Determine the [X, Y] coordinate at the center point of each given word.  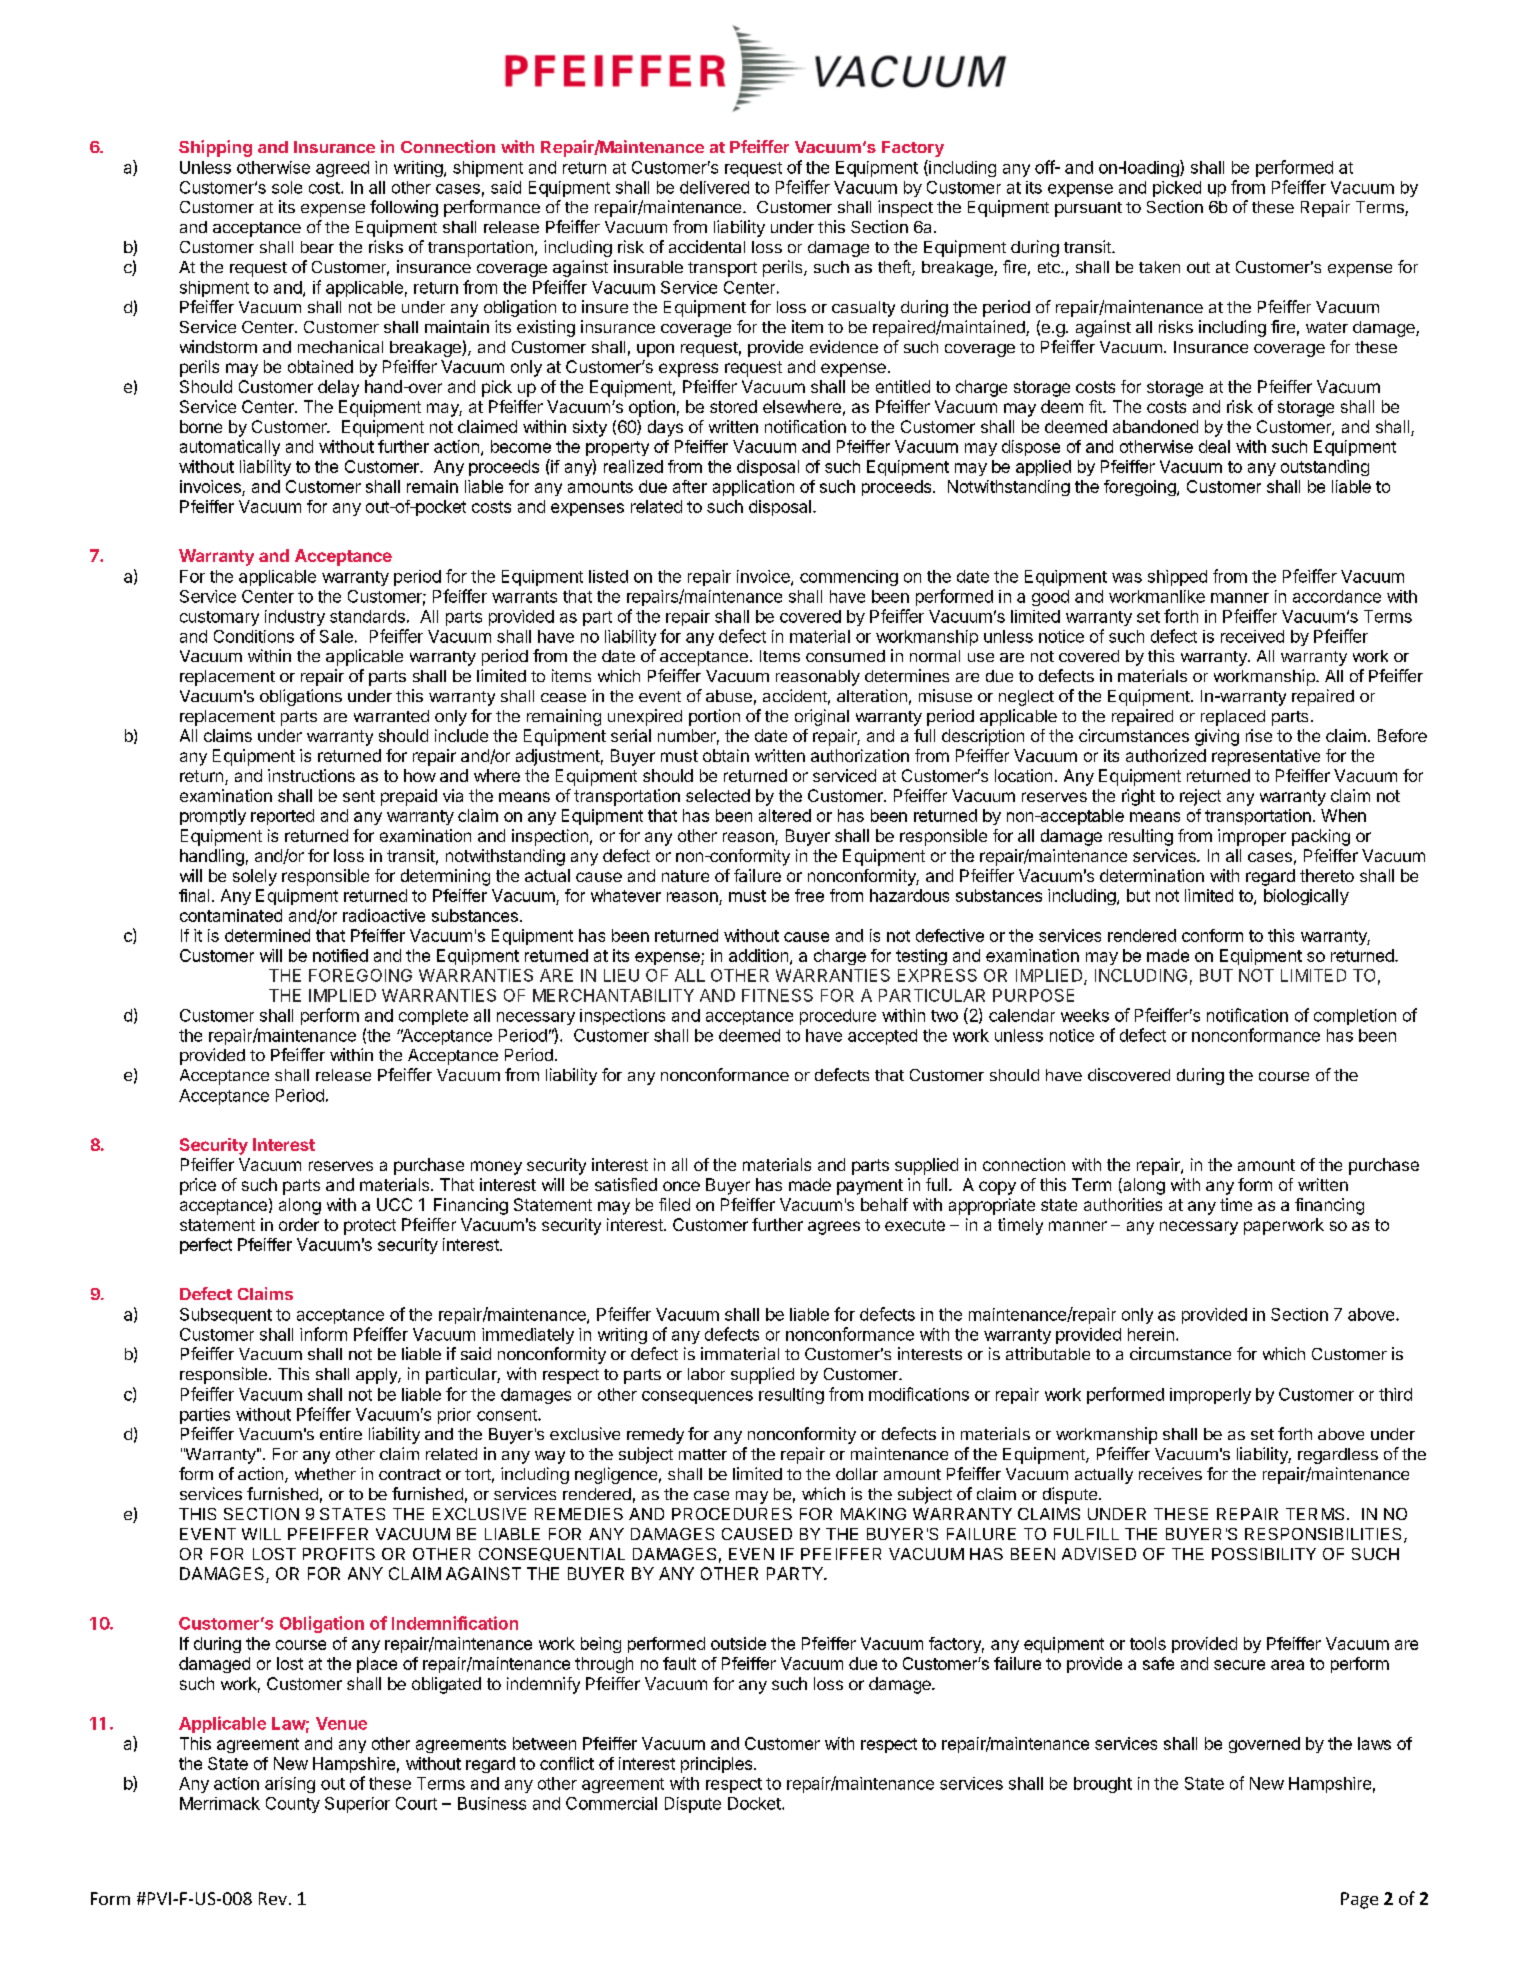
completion [1355, 1017]
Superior [357, 1805]
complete [433, 1017]
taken [1159, 267]
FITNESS [777, 995]
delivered [714, 187]
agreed [342, 169]
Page [1359, 1900]
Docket [755, 1803]
